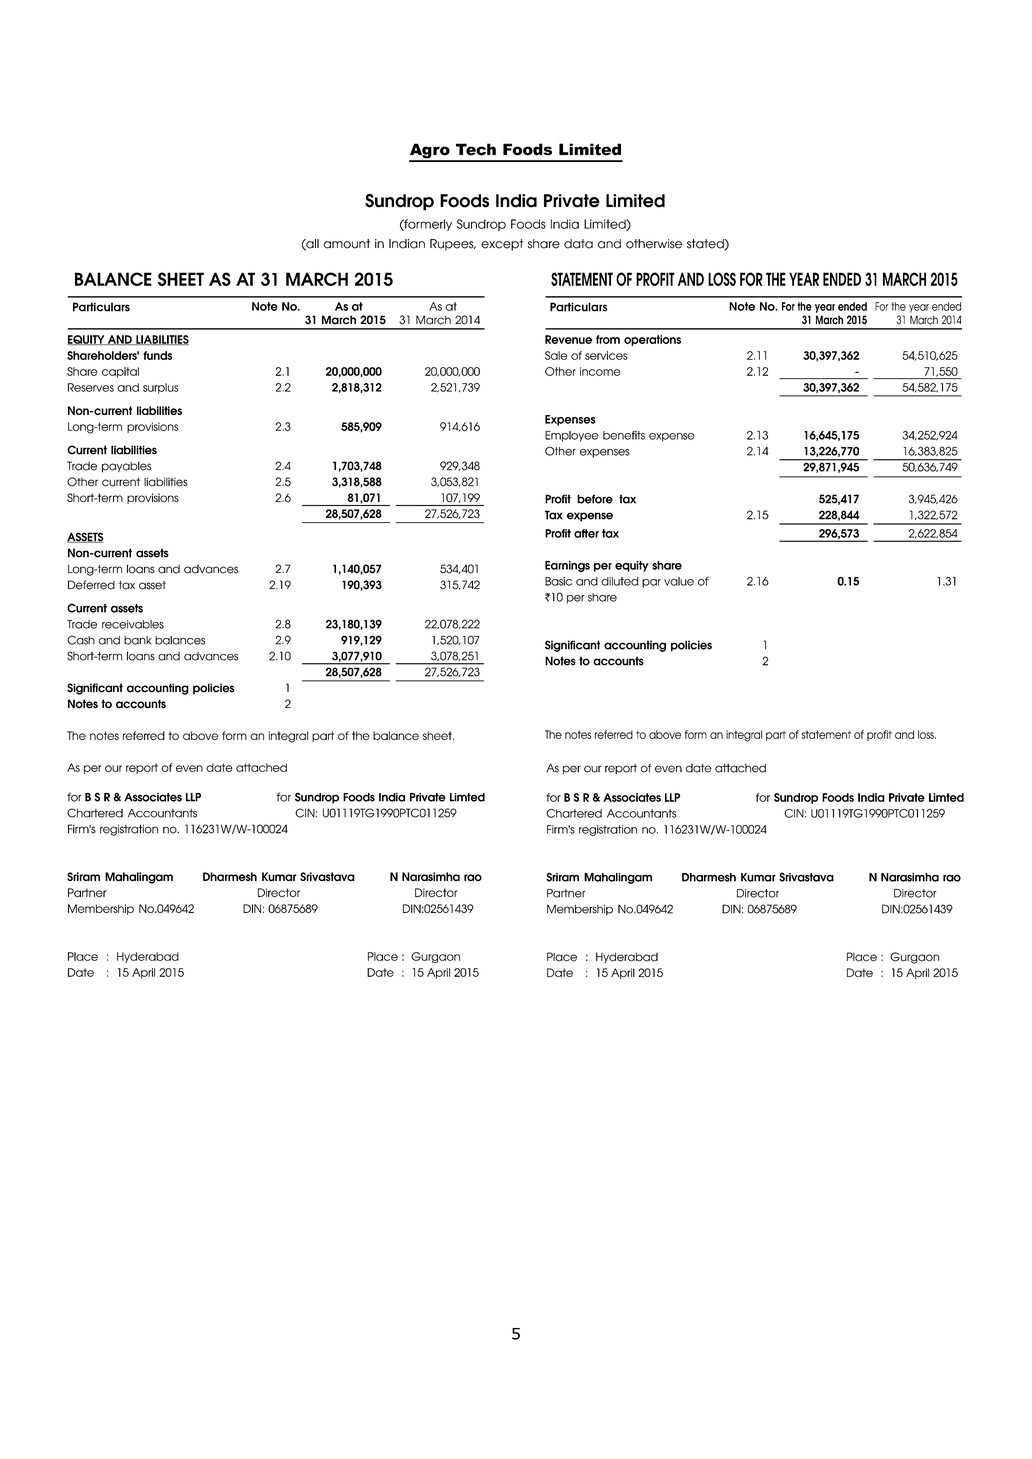 This page has height=1459, width=1032. I want to click on income, so click(600, 371).
